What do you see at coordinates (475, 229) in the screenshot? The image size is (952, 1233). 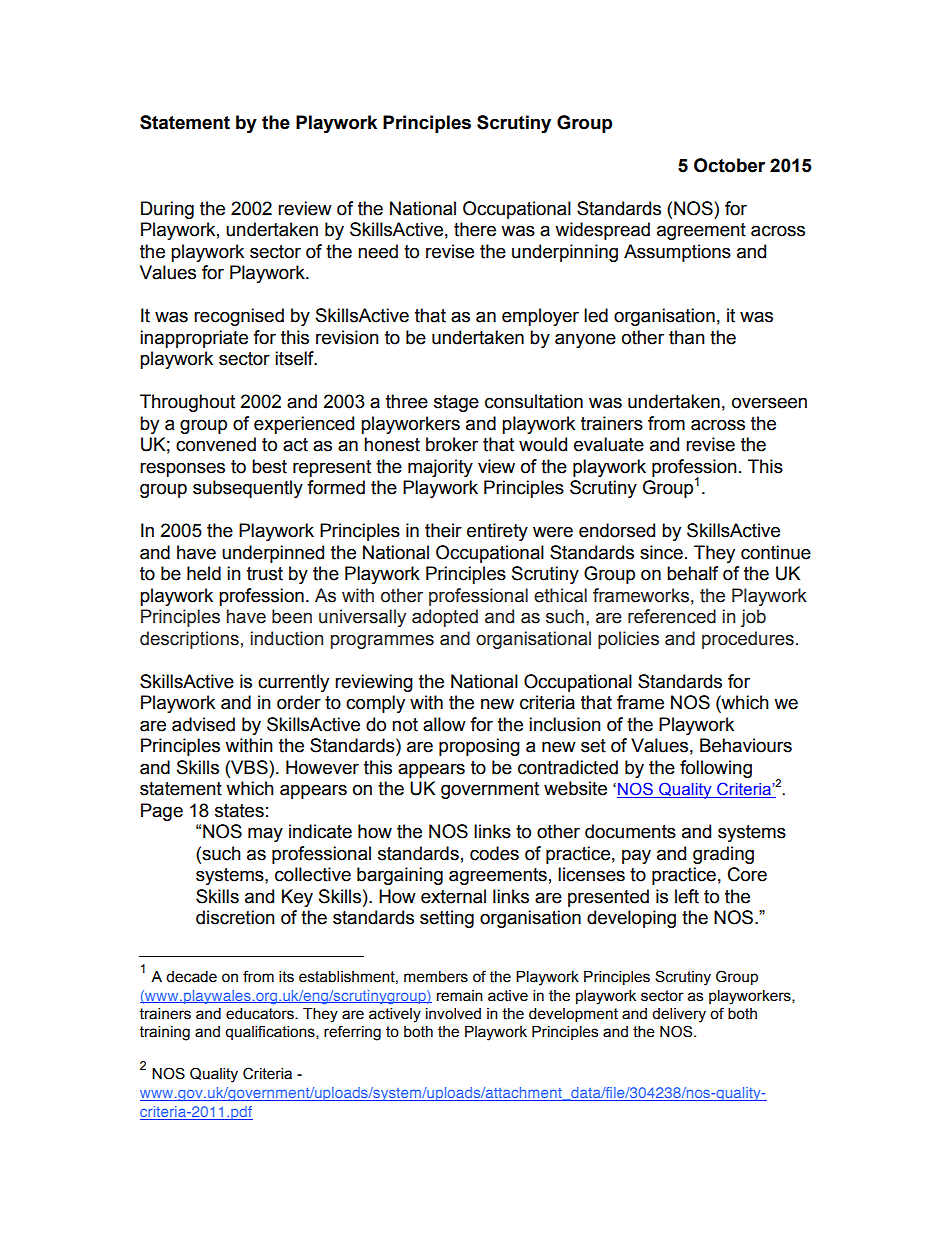 I see `there` at bounding box center [475, 229].
